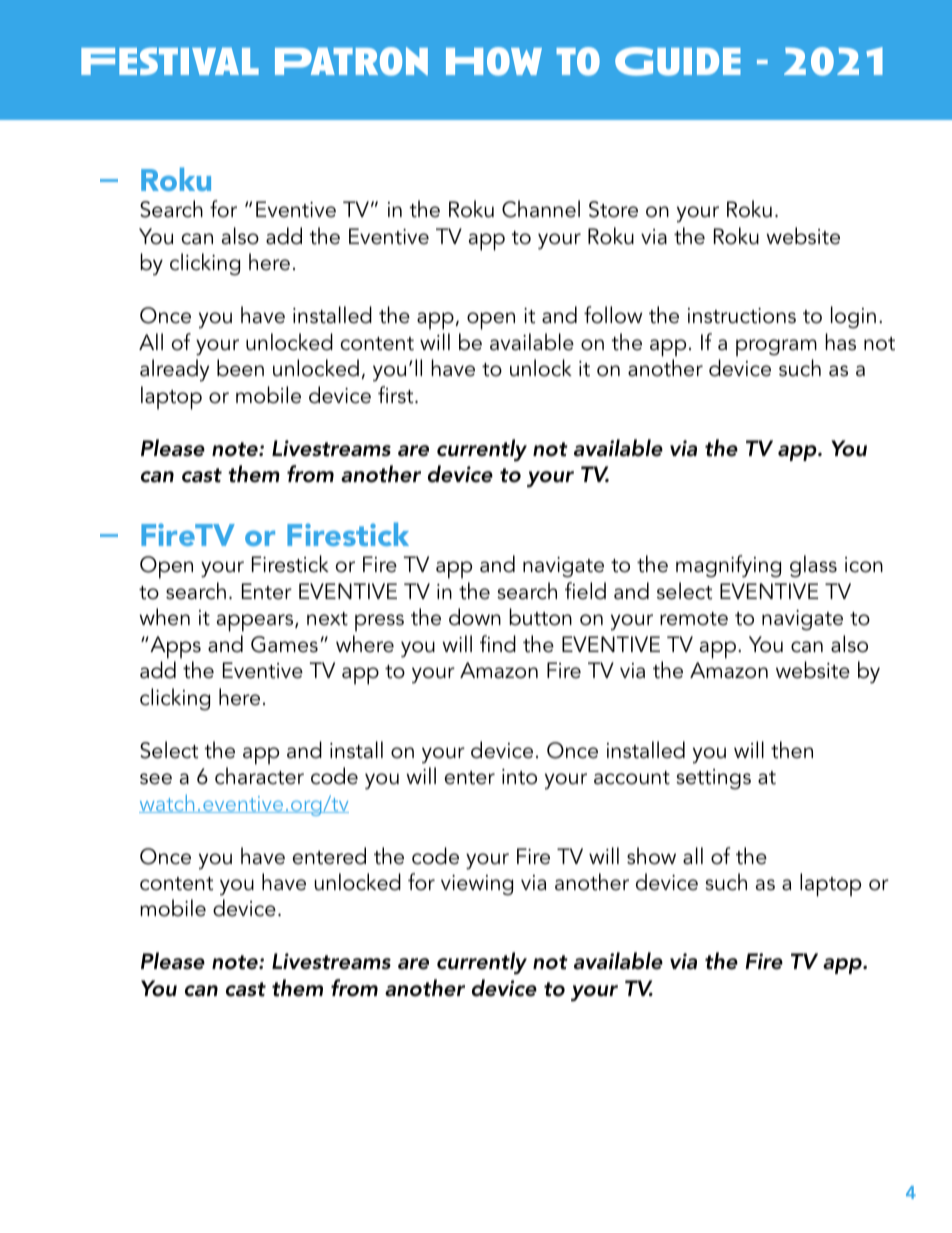 This document has width=952, height=1233. What do you see at coordinates (351, 61) in the document?
I see `Patron` at bounding box center [351, 61].
